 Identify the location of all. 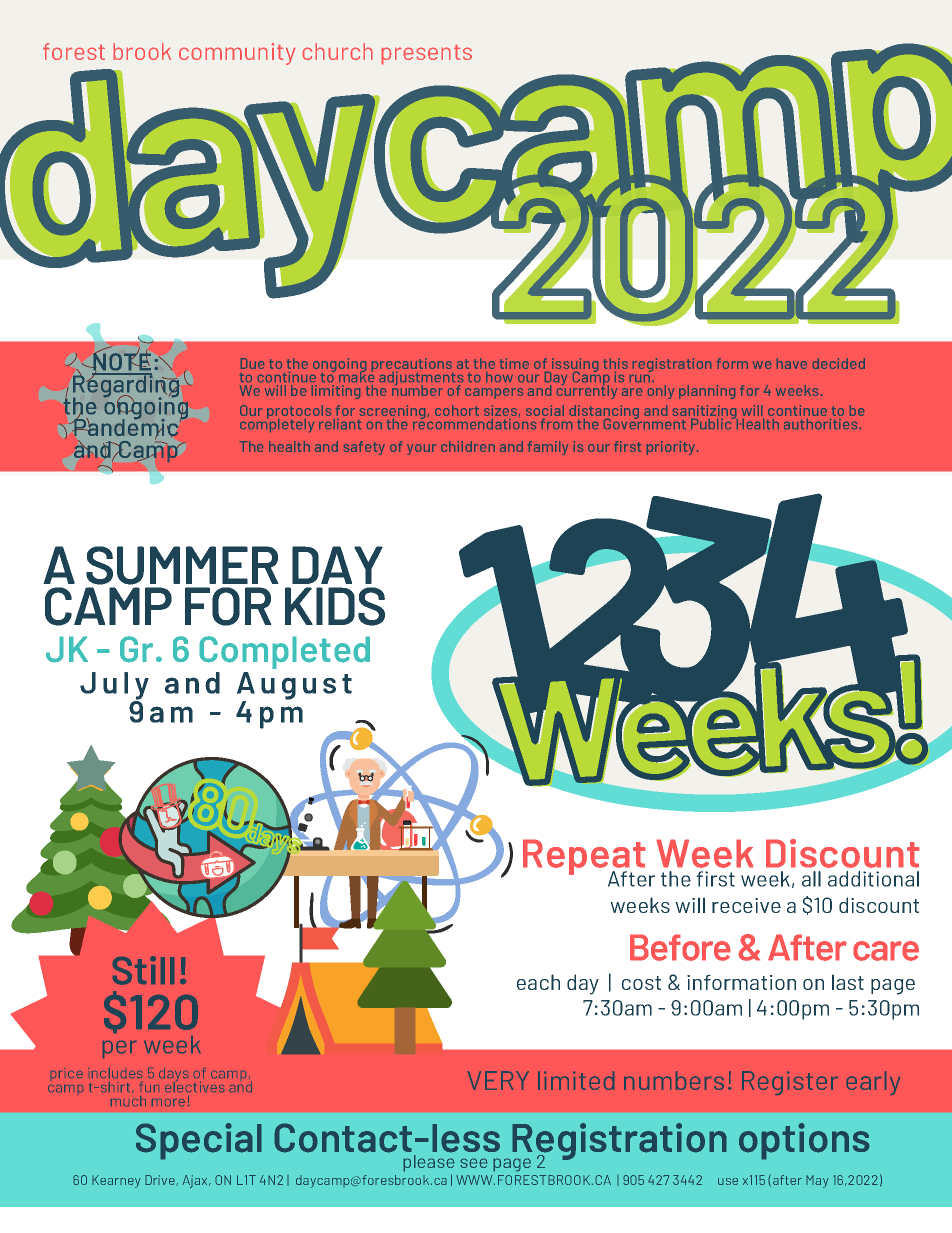
(811, 879).
